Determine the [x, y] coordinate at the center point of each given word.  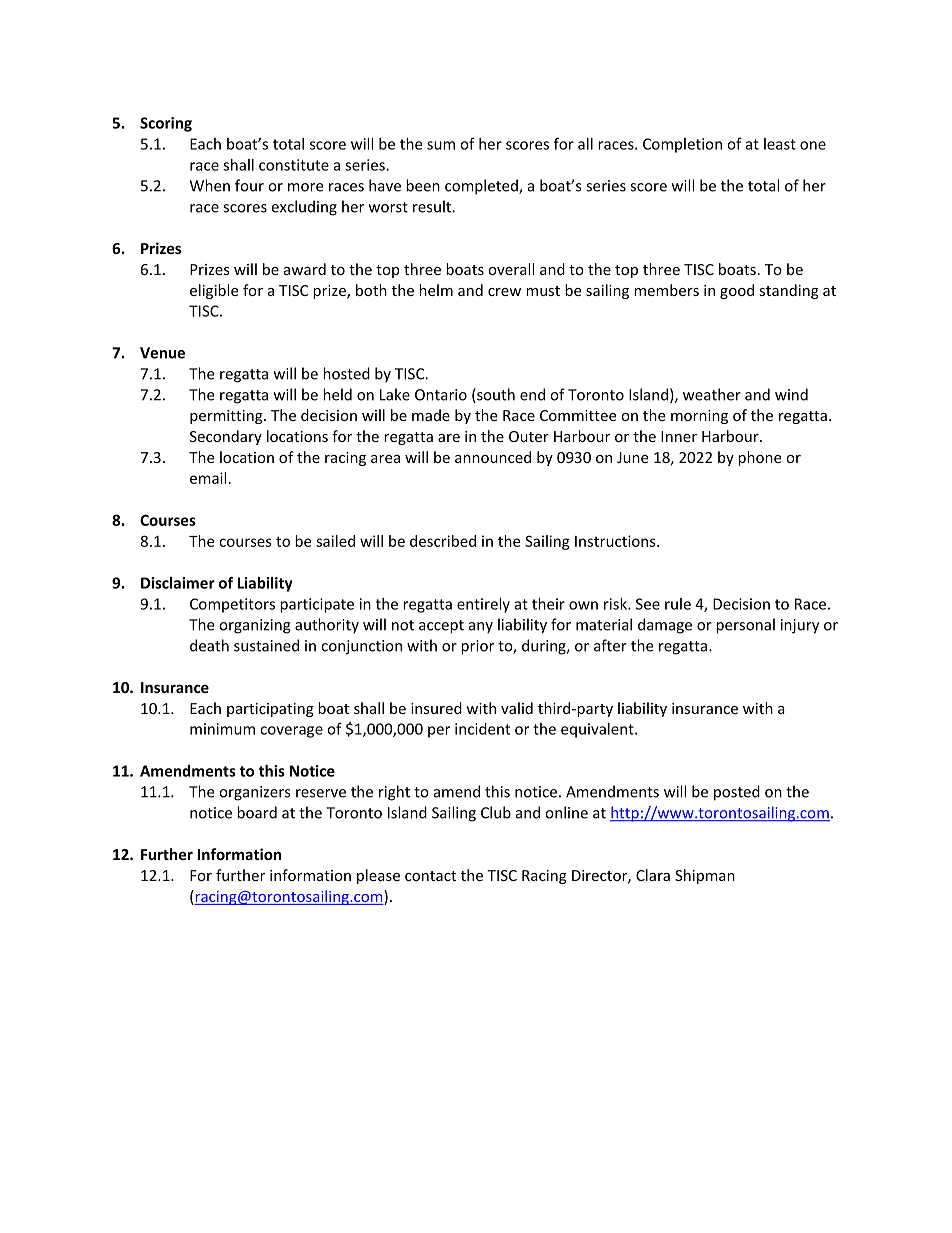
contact [430, 876]
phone [759, 458]
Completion [682, 145]
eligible [214, 291]
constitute [294, 165]
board [257, 812]
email [208, 478]
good [737, 291]
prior [477, 647]
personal [745, 626]
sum [441, 145]
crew [504, 292]
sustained [266, 645]
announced [493, 457]
